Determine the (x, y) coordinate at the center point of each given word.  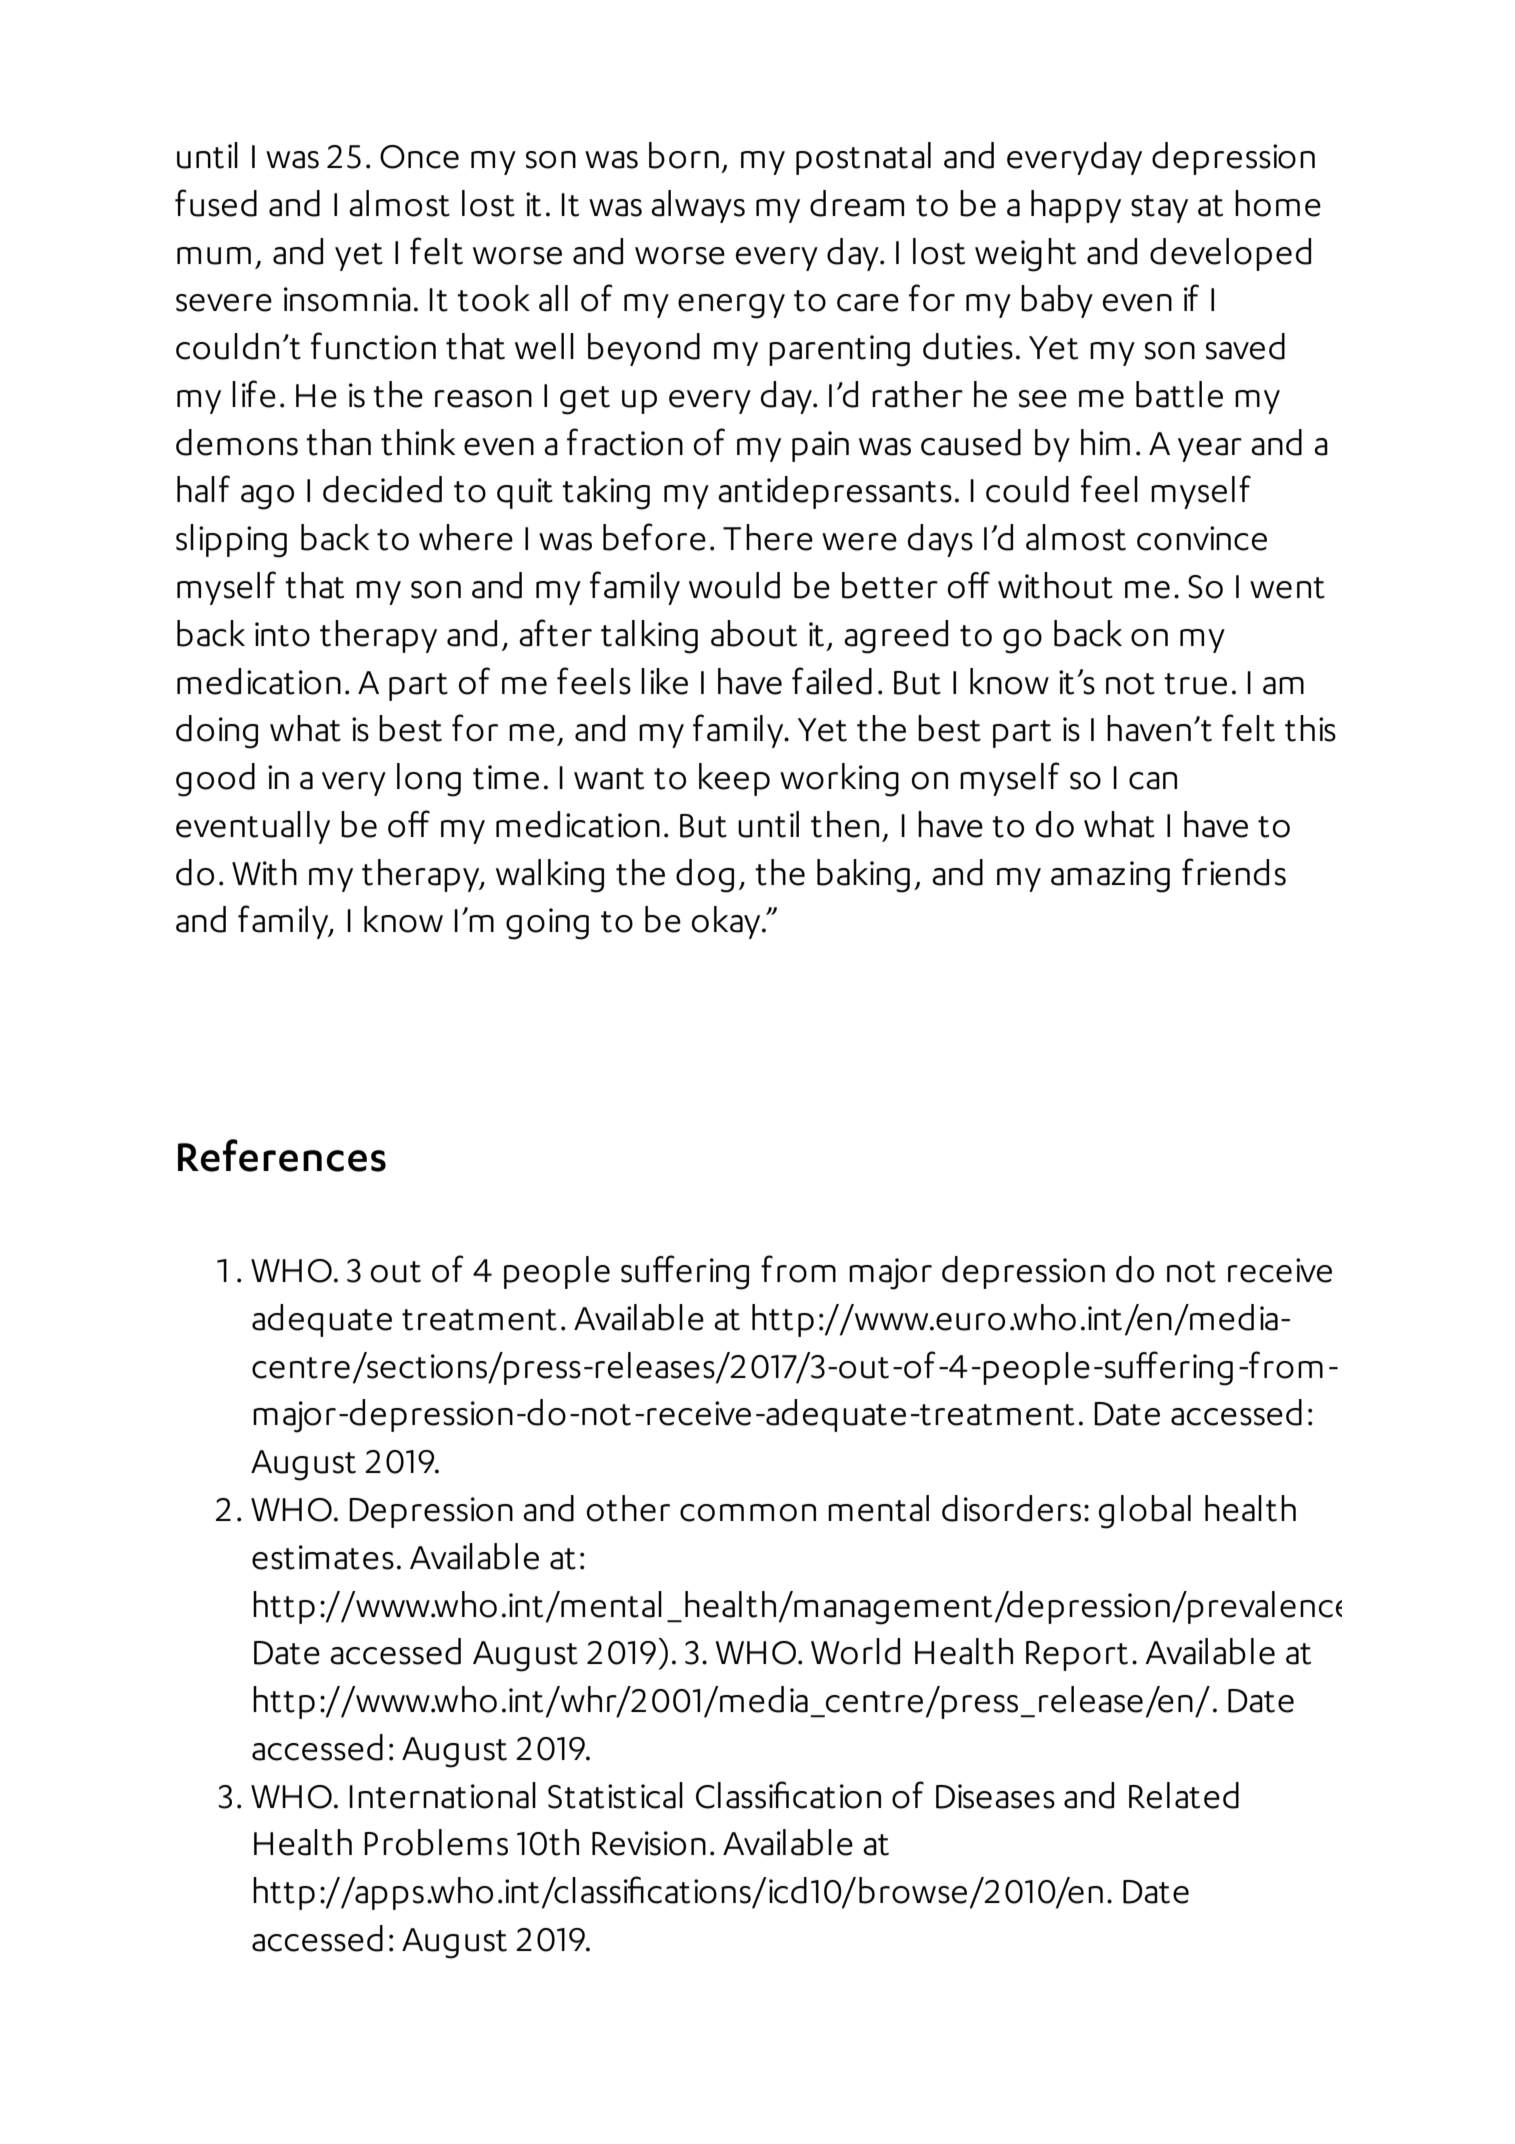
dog (705, 876)
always (698, 206)
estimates (323, 1557)
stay (1159, 209)
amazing (1110, 877)
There (768, 537)
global (1145, 1512)
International (442, 1795)
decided (382, 489)
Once (419, 157)
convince (1202, 538)
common (748, 1513)
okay (727, 922)
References (282, 1155)
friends (1234, 872)
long (429, 780)
